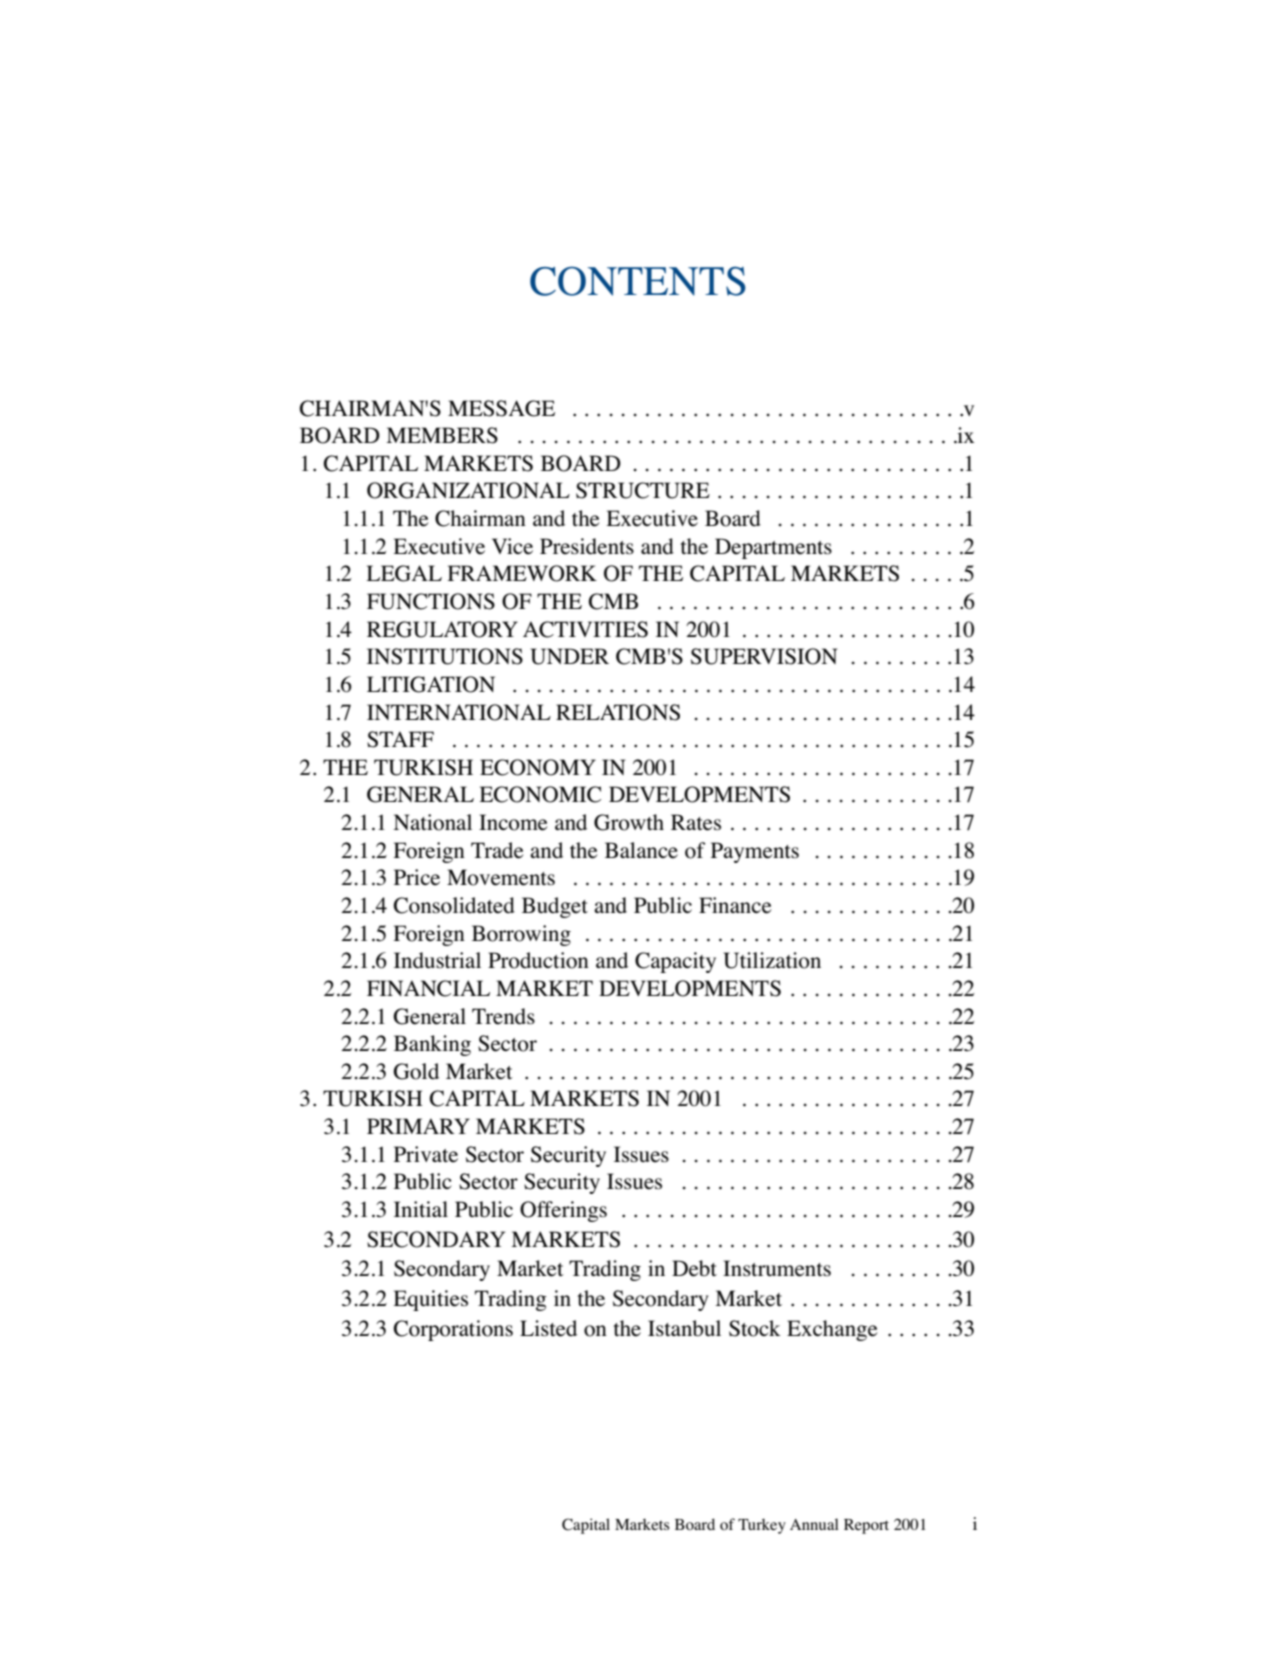 The height and width of the page is (1658, 1281). Describe the element at coordinates (772, 960) in the page. I see `Utilization` at that location.
